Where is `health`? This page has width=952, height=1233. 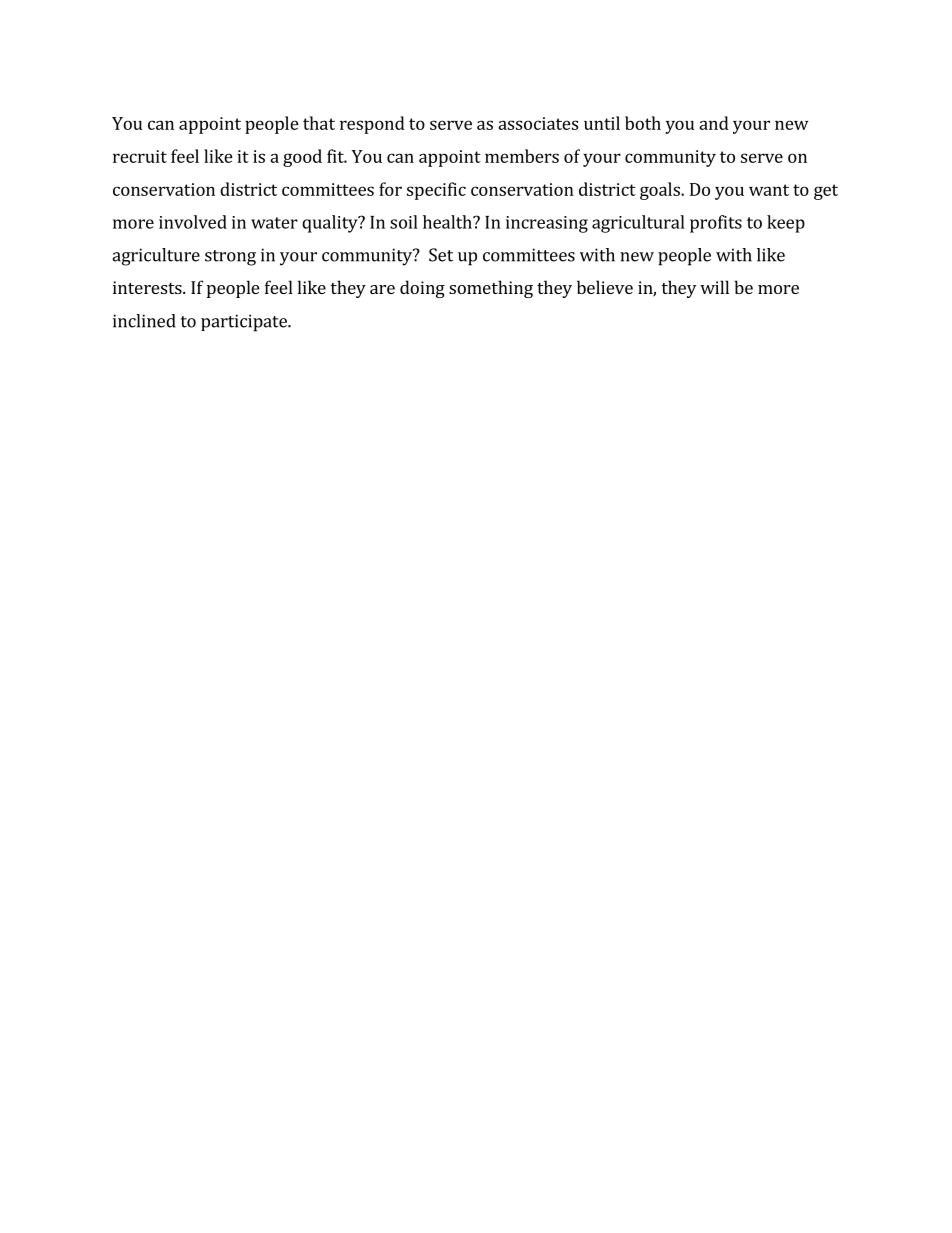 health is located at coordinates (448, 222).
